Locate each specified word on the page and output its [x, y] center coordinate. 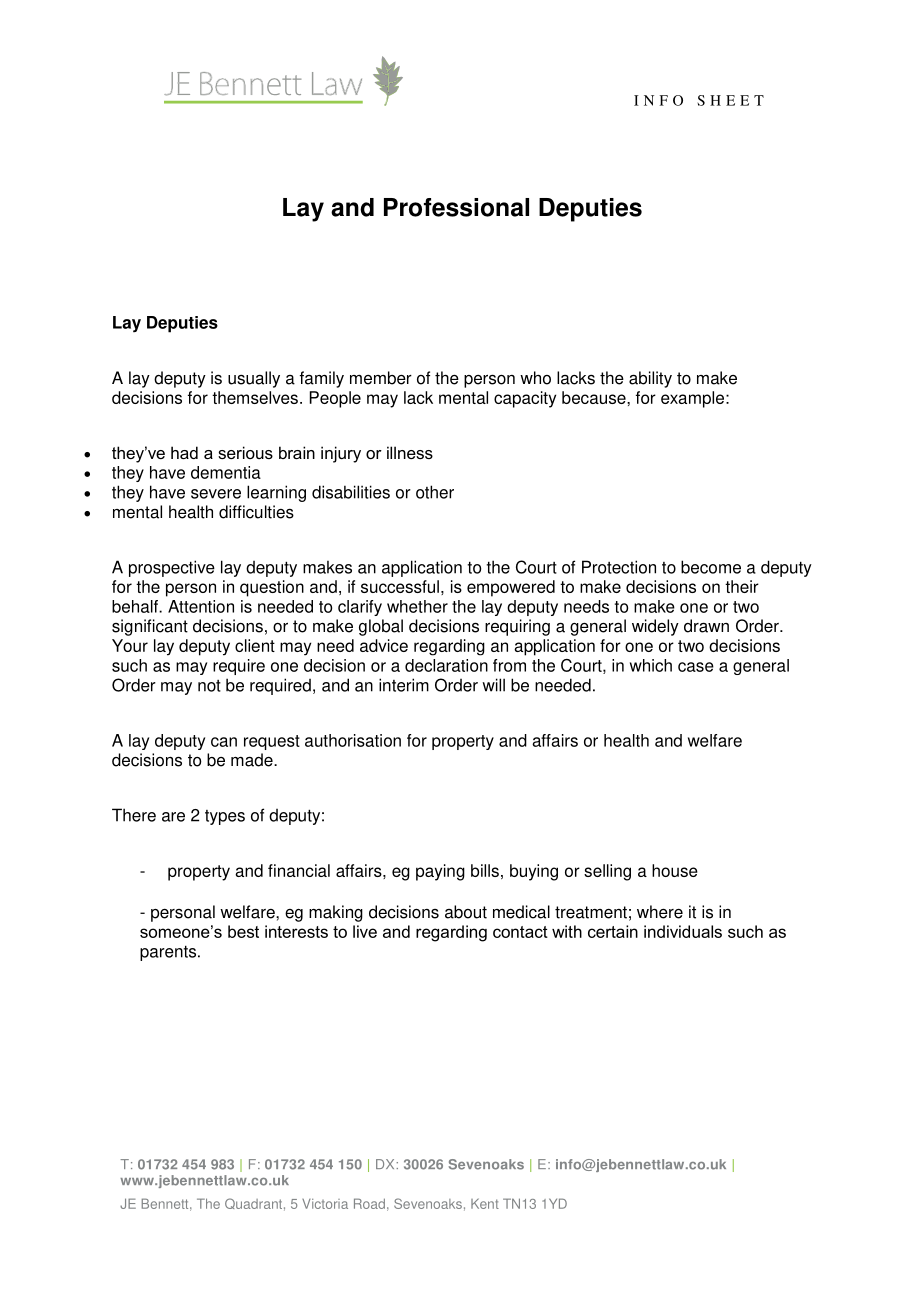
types [225, 817]
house [675, 870]
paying [440, 872]
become [711, 567]
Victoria [325, 1204]
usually [254, 379]
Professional [456, 207]
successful [400, 586]
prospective [172, 568]
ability [650, 379]
